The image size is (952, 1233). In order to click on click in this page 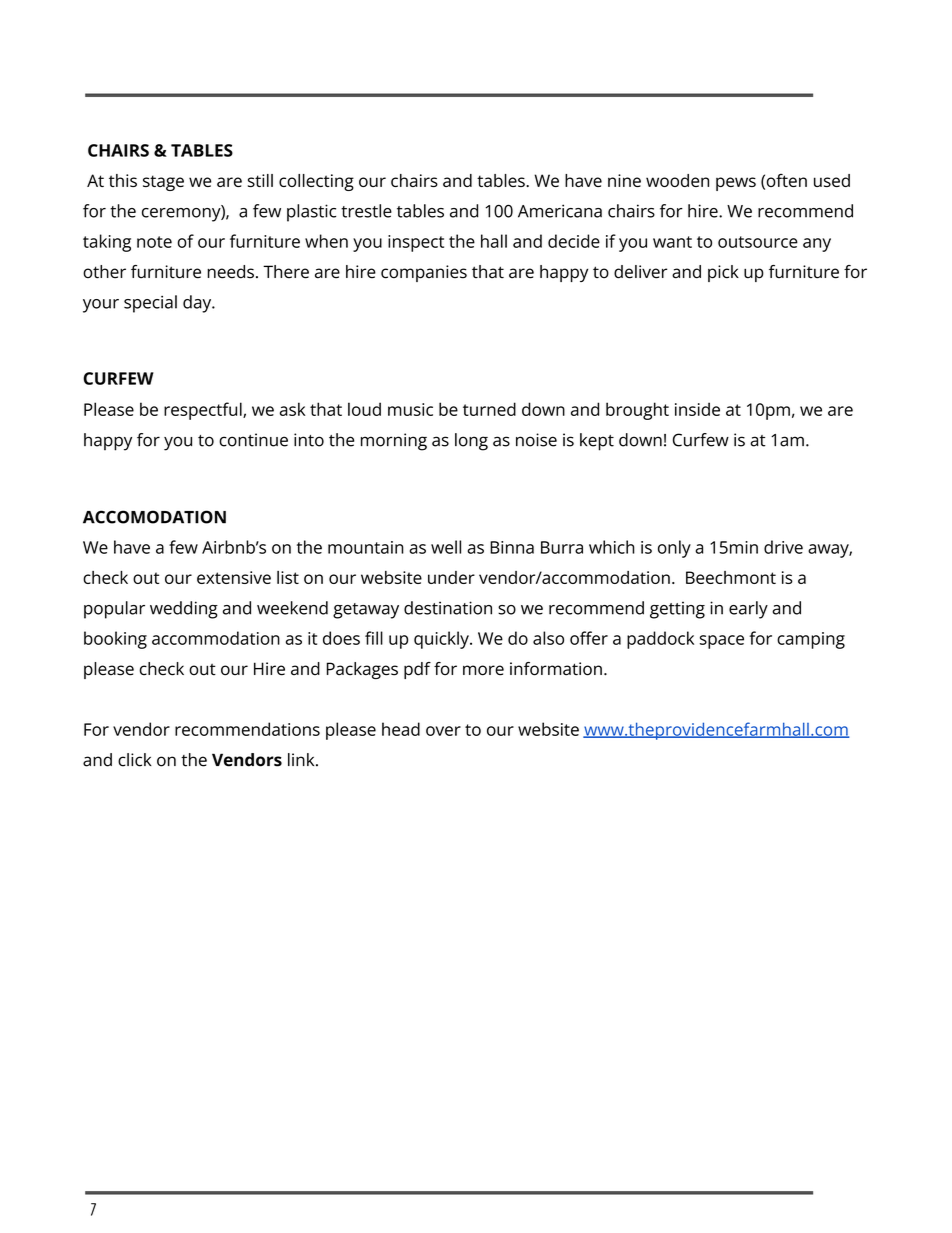, I will do `click(135, 760)`.
